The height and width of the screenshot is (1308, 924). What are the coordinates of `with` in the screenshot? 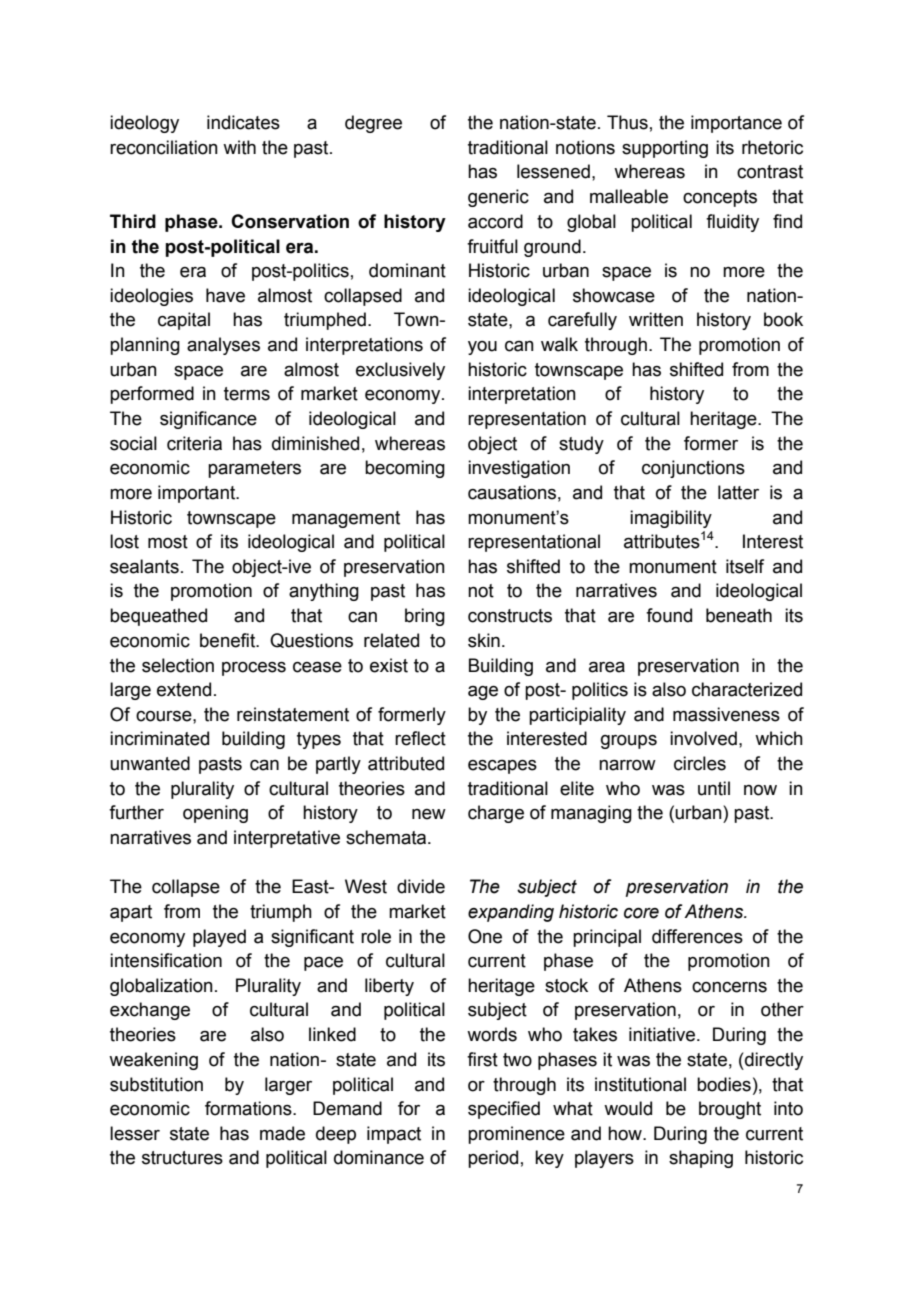 It's located at (239, 147).
